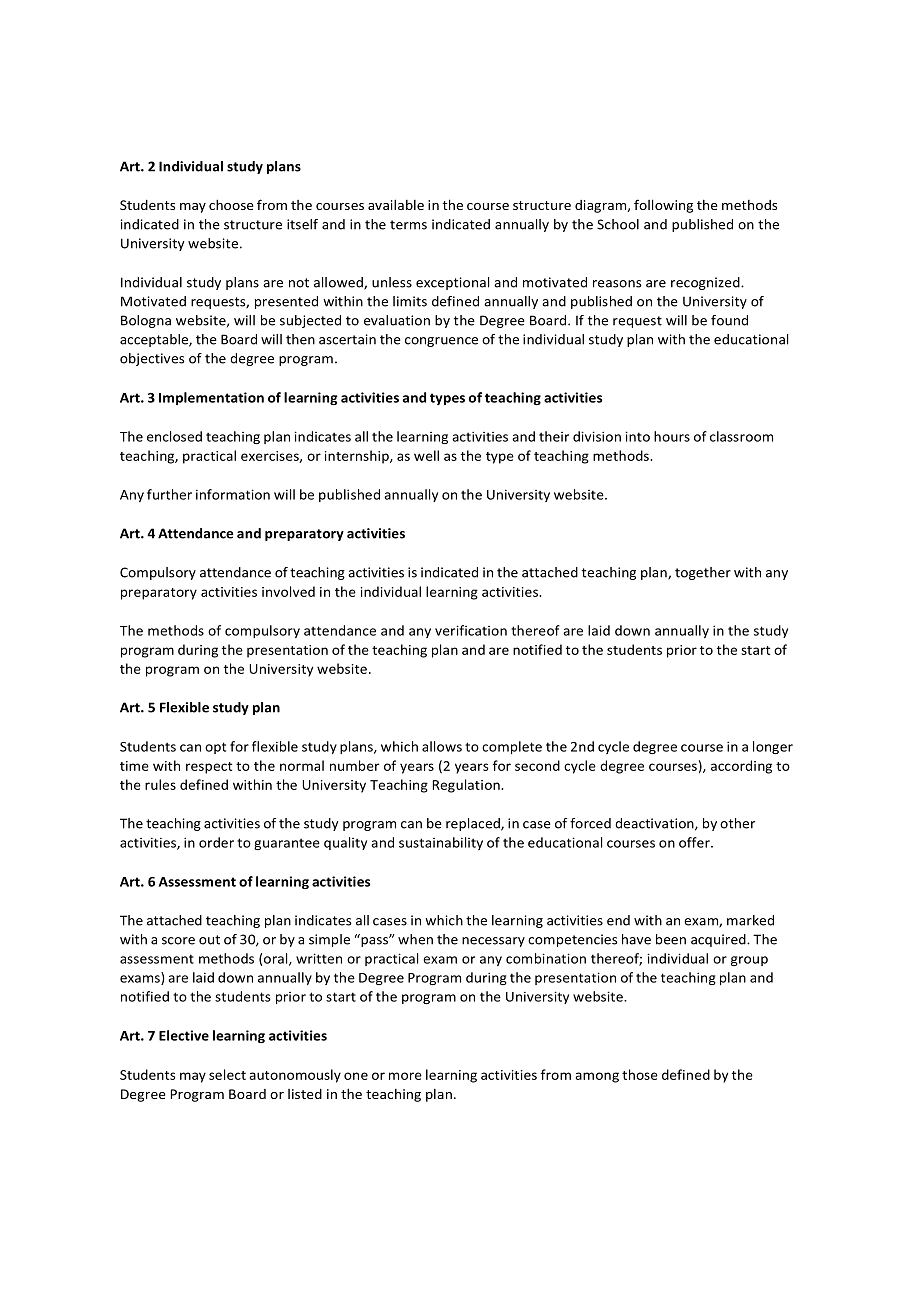  I want to click on more, so click(405, 1076).
